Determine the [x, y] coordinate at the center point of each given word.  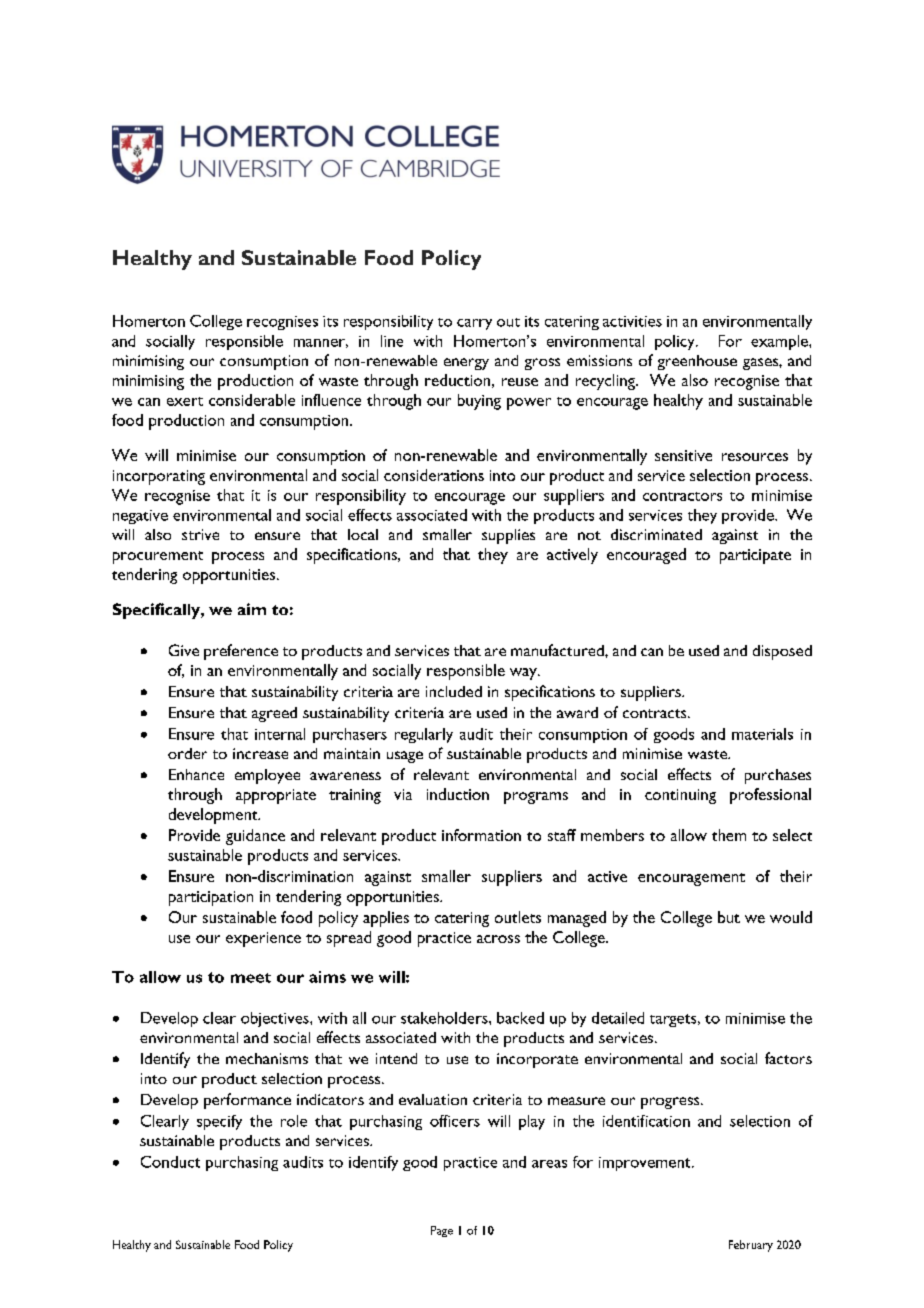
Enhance [196, 774]
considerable [252, 400]
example [780, 342]
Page [442, 1231]
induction [458, 794]
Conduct [170, 1162]
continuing [680, 796]
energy [466, 364]
